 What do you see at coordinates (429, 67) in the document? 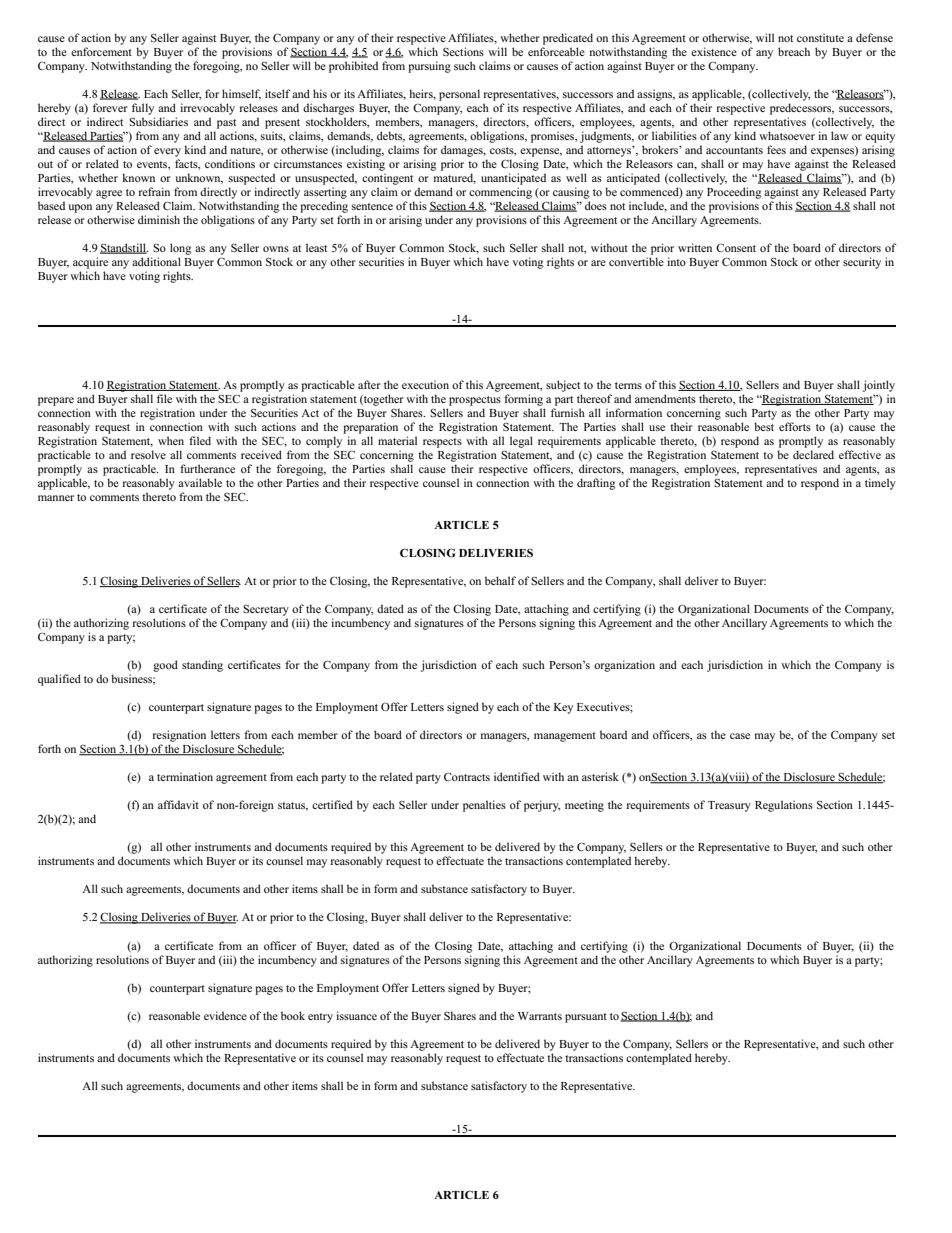
I see `pursuing` at bounding box center [429, 67].
